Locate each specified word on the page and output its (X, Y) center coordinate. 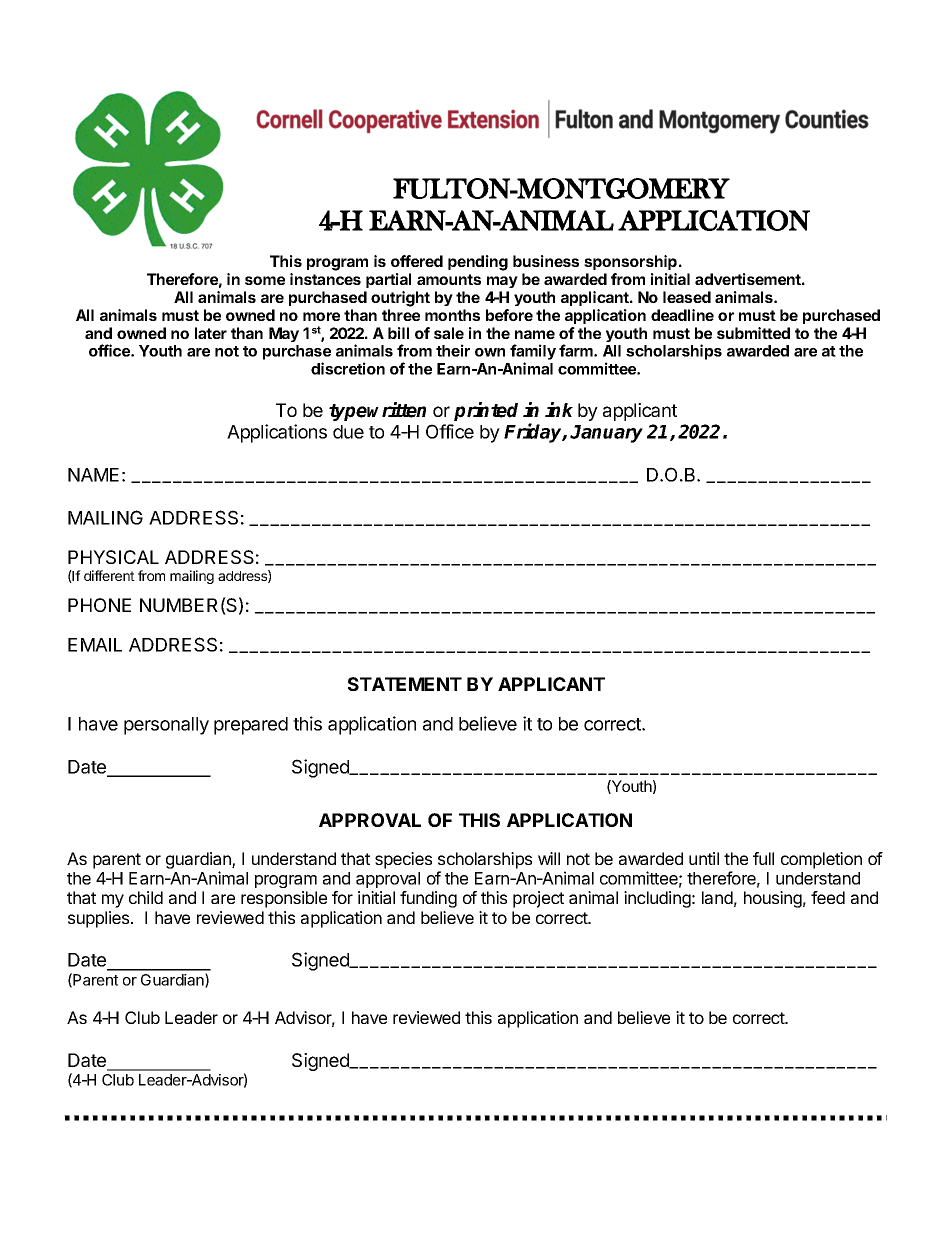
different (109, 575)
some (265, 280)
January (606, 434)
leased (687, 297)
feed (828, 897)
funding (428, 899)
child (146, 897)
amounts (449, 279)
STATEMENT (405, 684)
